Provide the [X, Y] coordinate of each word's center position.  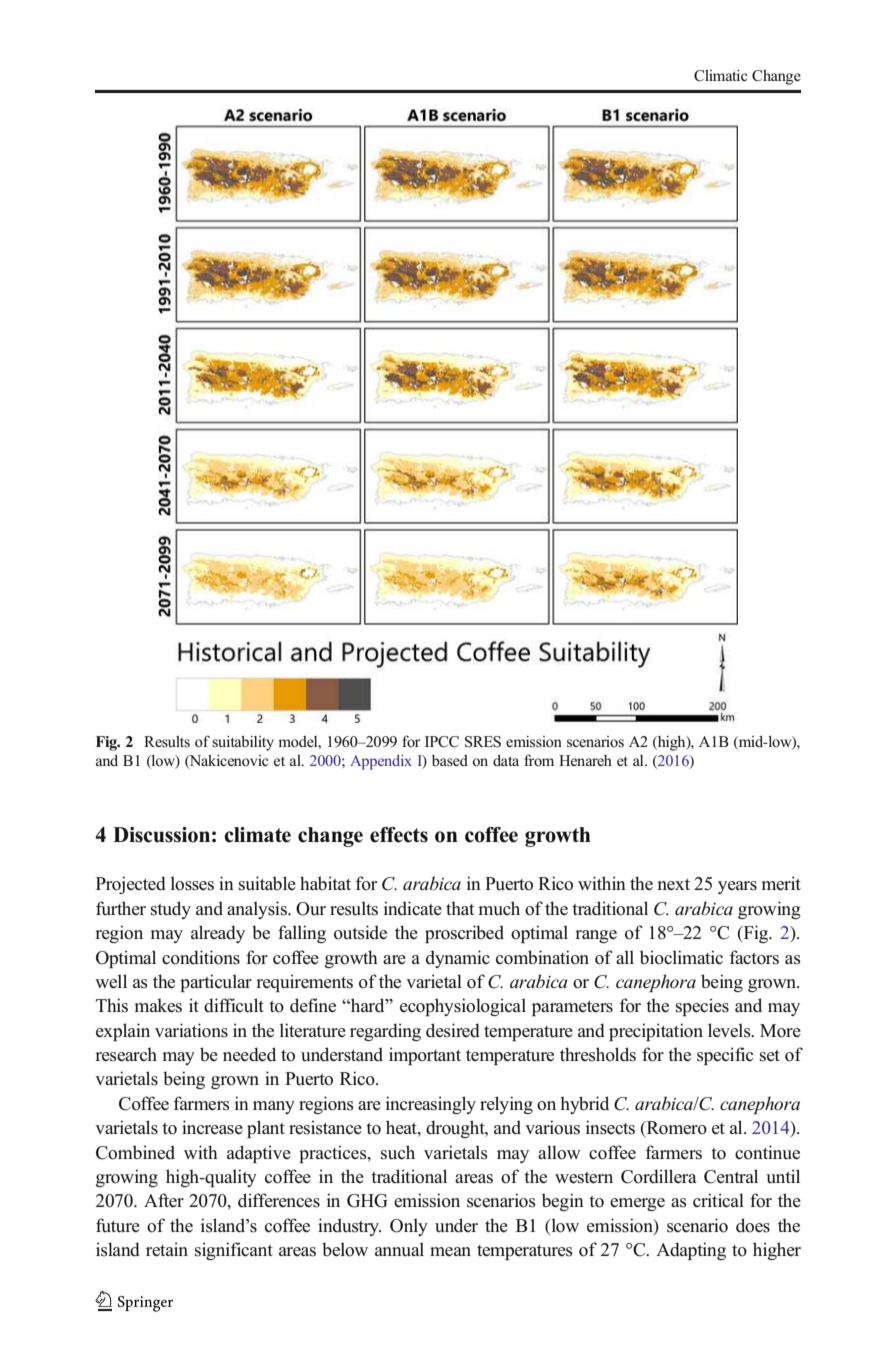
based [450, 760]
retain [167, 1249]
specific [725, 1056]
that [460, 908]
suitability [243, 743]
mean [450, 1252]
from [539, 760]
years [737, 887]
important [425, 1056]
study [171, 910]
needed [249, 1054]
